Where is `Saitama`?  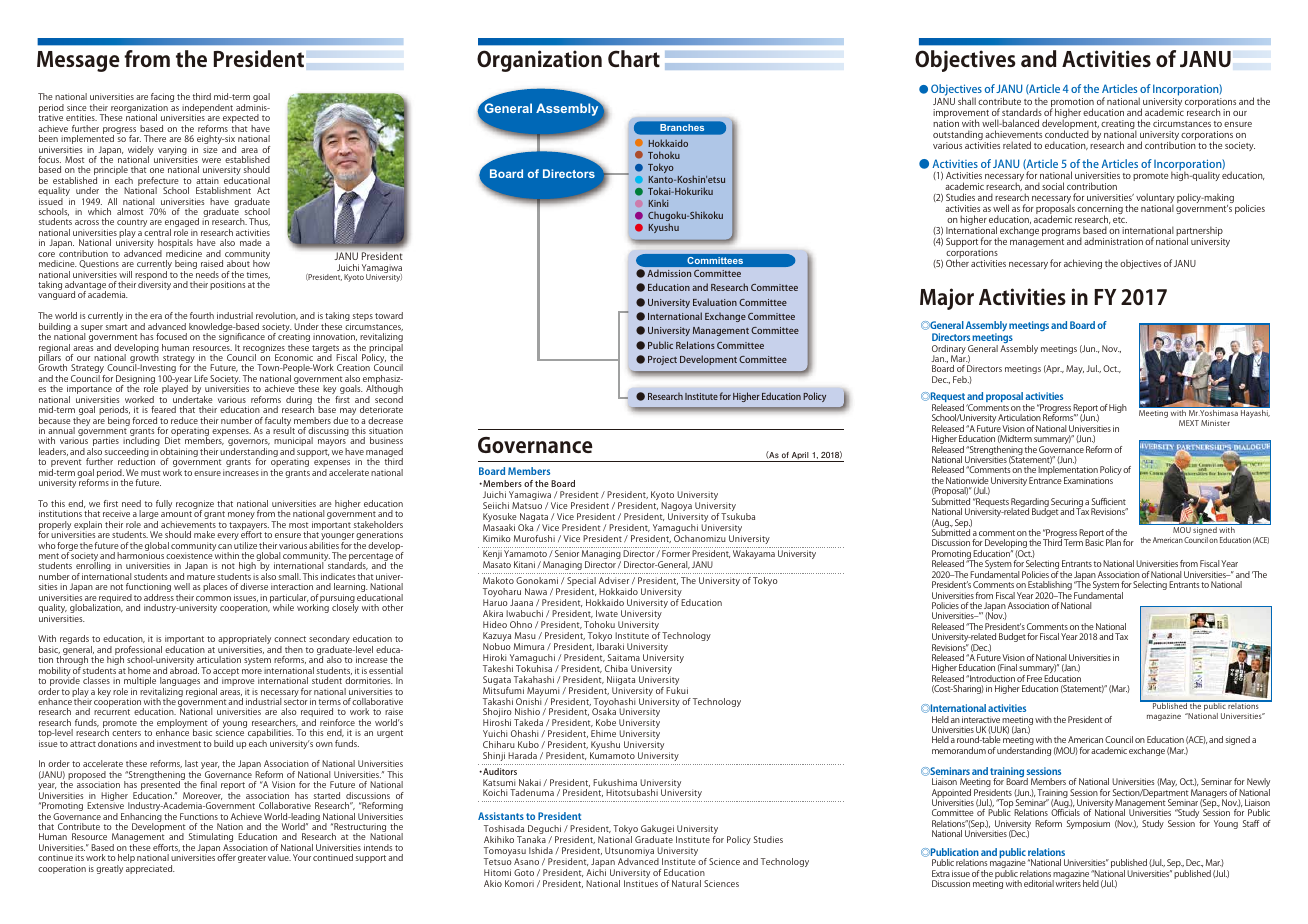
Saitama is located at coordinates (624, 657).
